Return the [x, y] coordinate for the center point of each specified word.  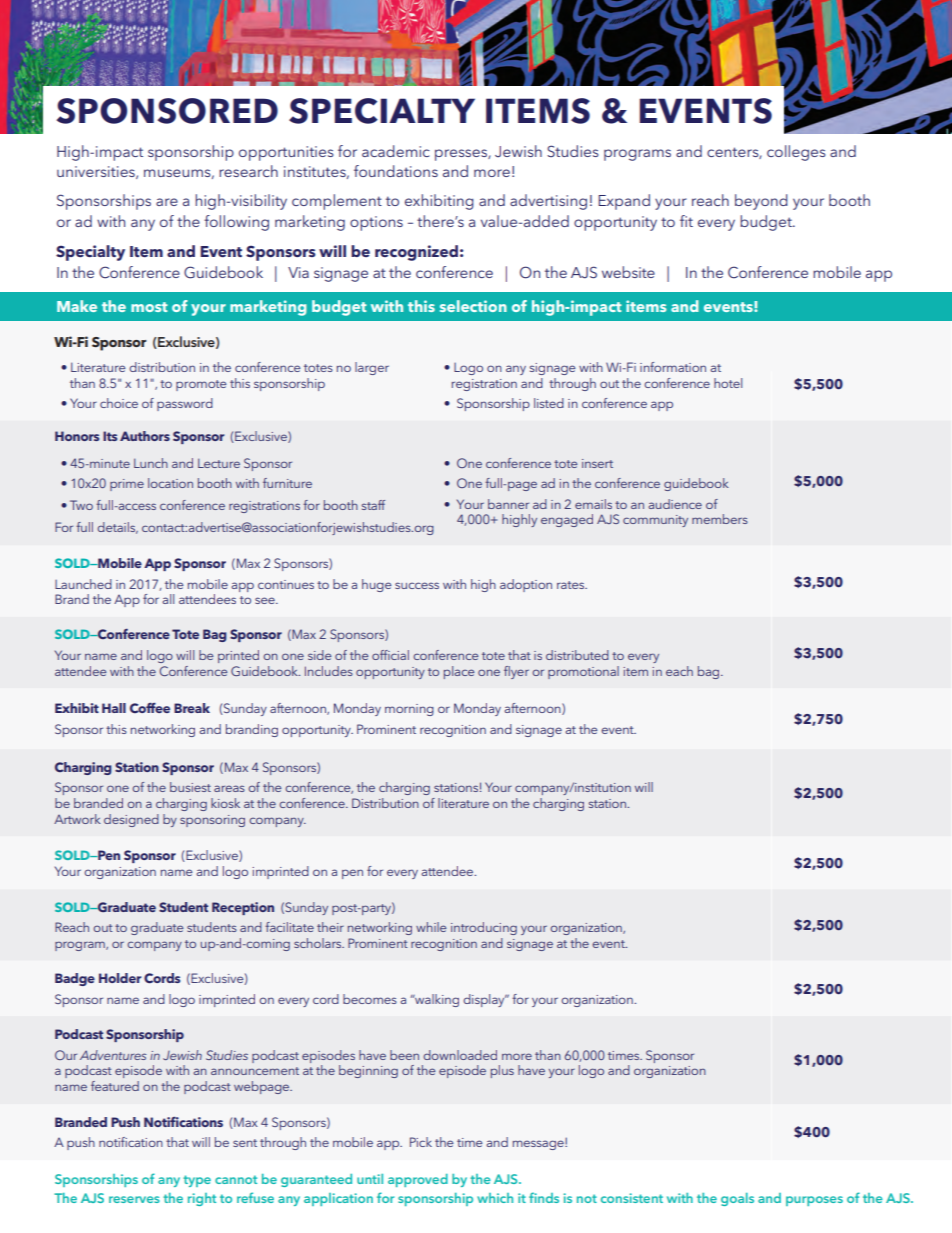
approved [418, 1180]
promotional [583, 672]
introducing [484, 928]
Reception [243, 908]
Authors [145, 436]
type [197, 1181]
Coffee [150, 708]
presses [462, 155]
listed [549, 403]
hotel [728, 383]
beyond [761, 202]
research [248, 171]
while [431, 927]
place [459, 672]
